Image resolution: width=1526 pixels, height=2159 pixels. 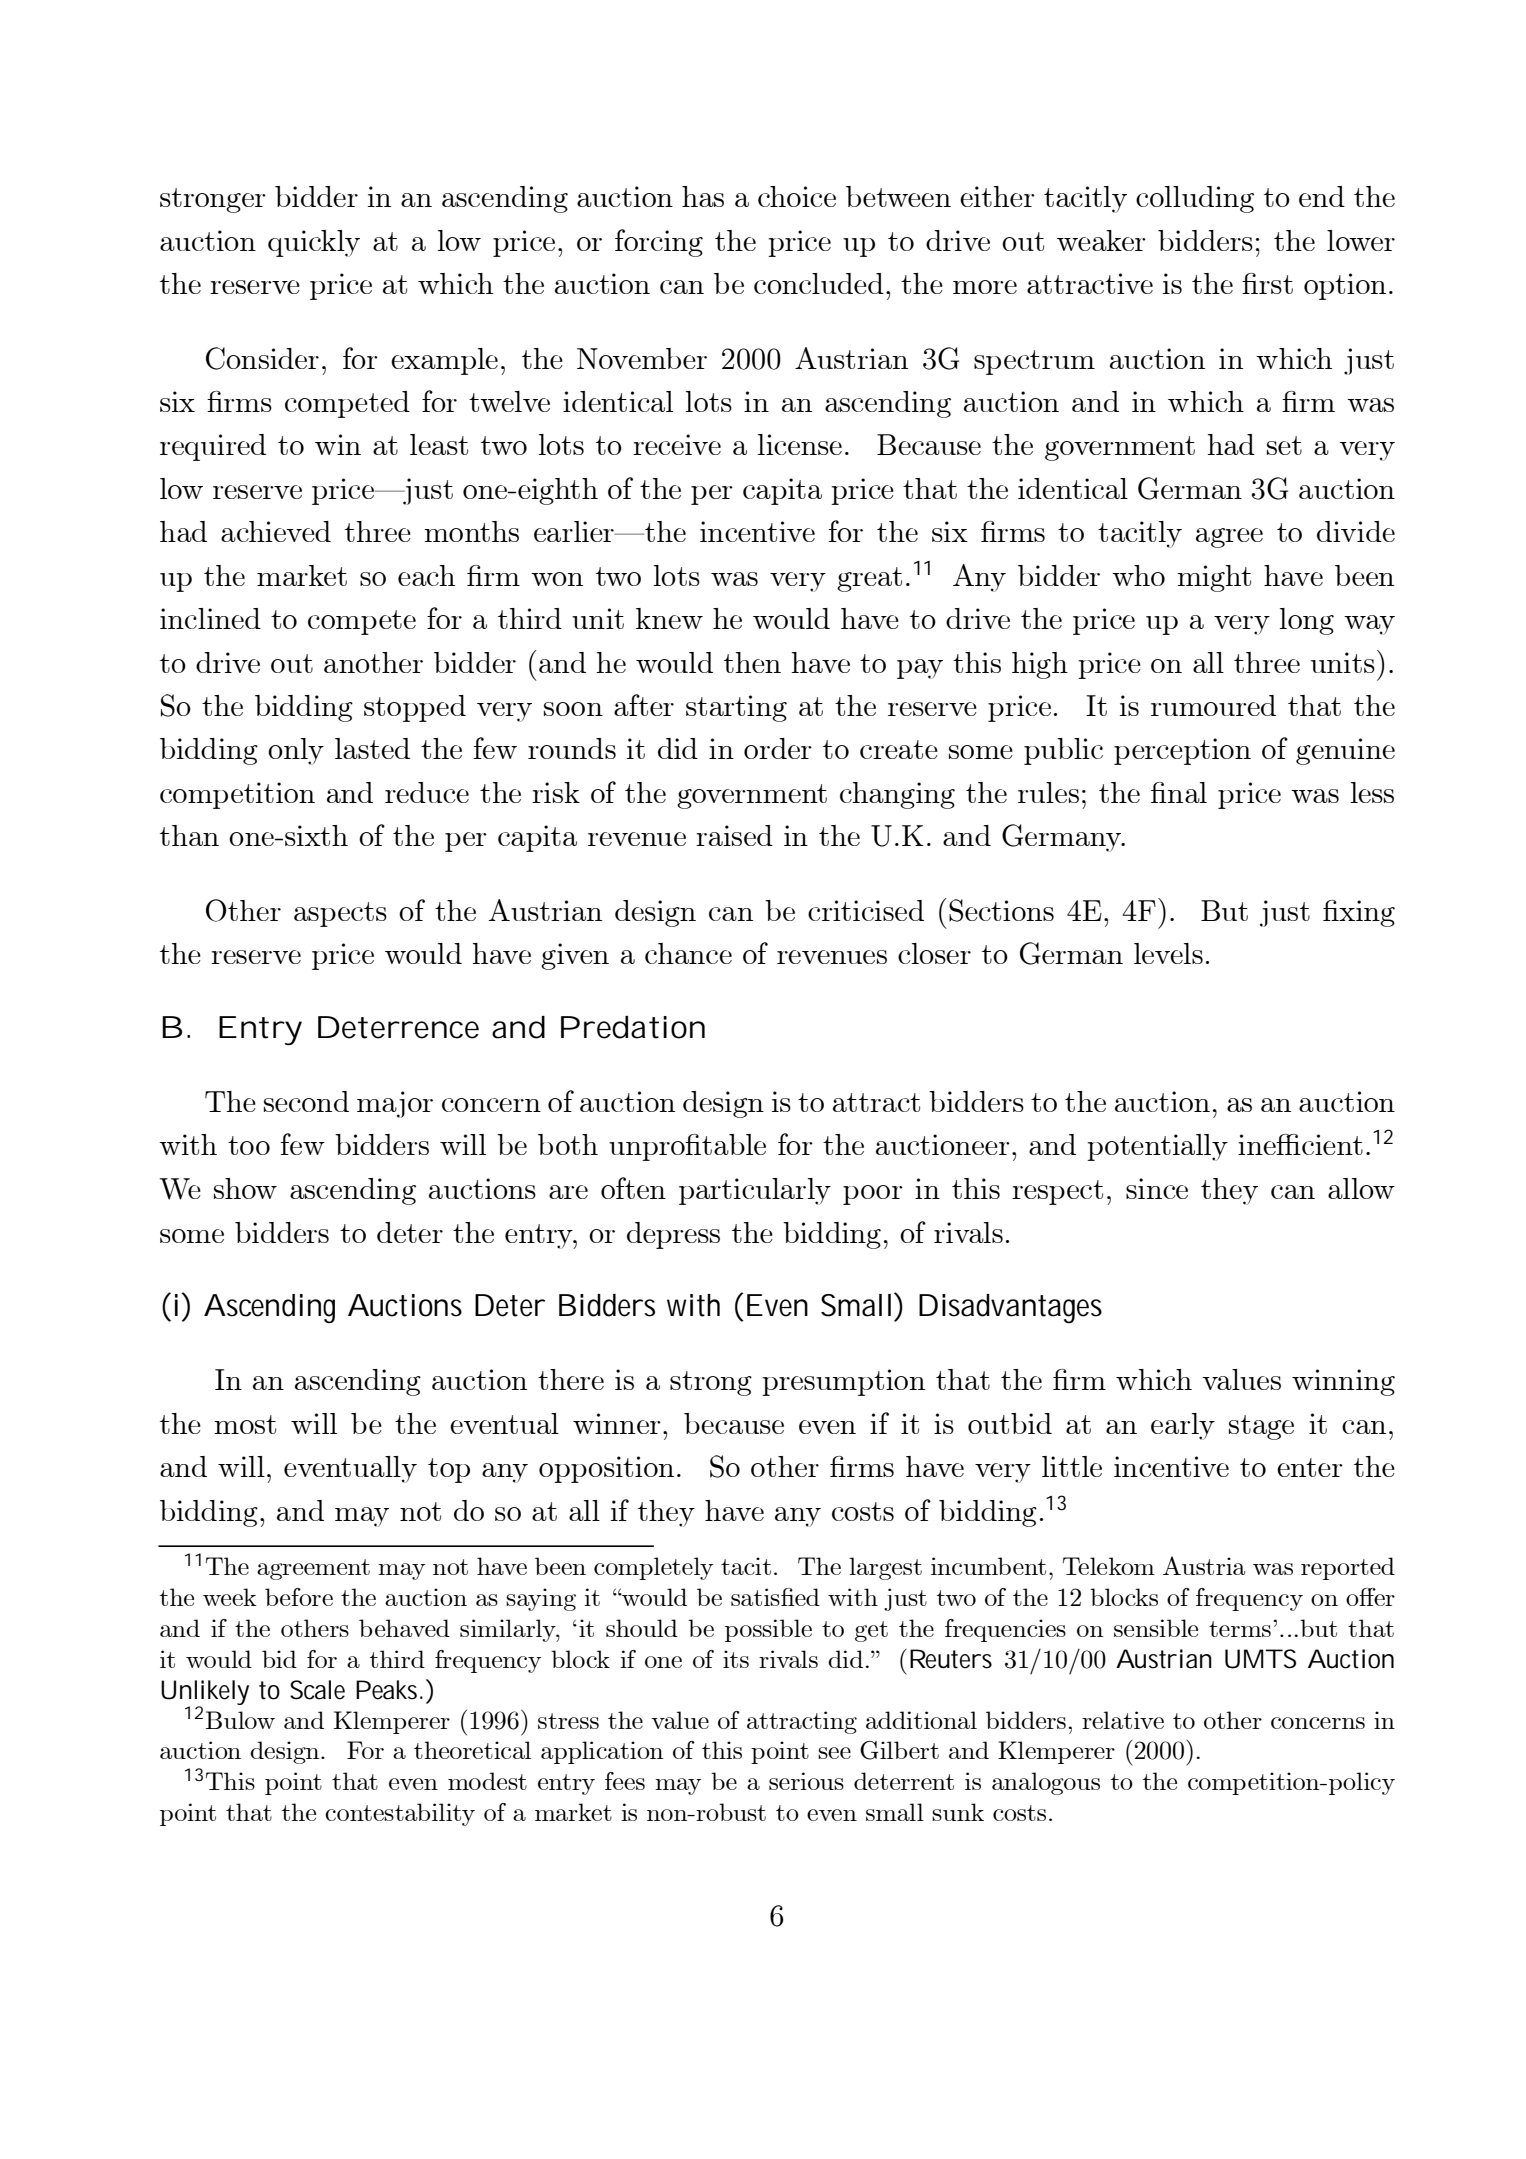 What do you see at coordinates (688, 953) in the screenshot?
I see `chance` at bounding box center [688, 953].
